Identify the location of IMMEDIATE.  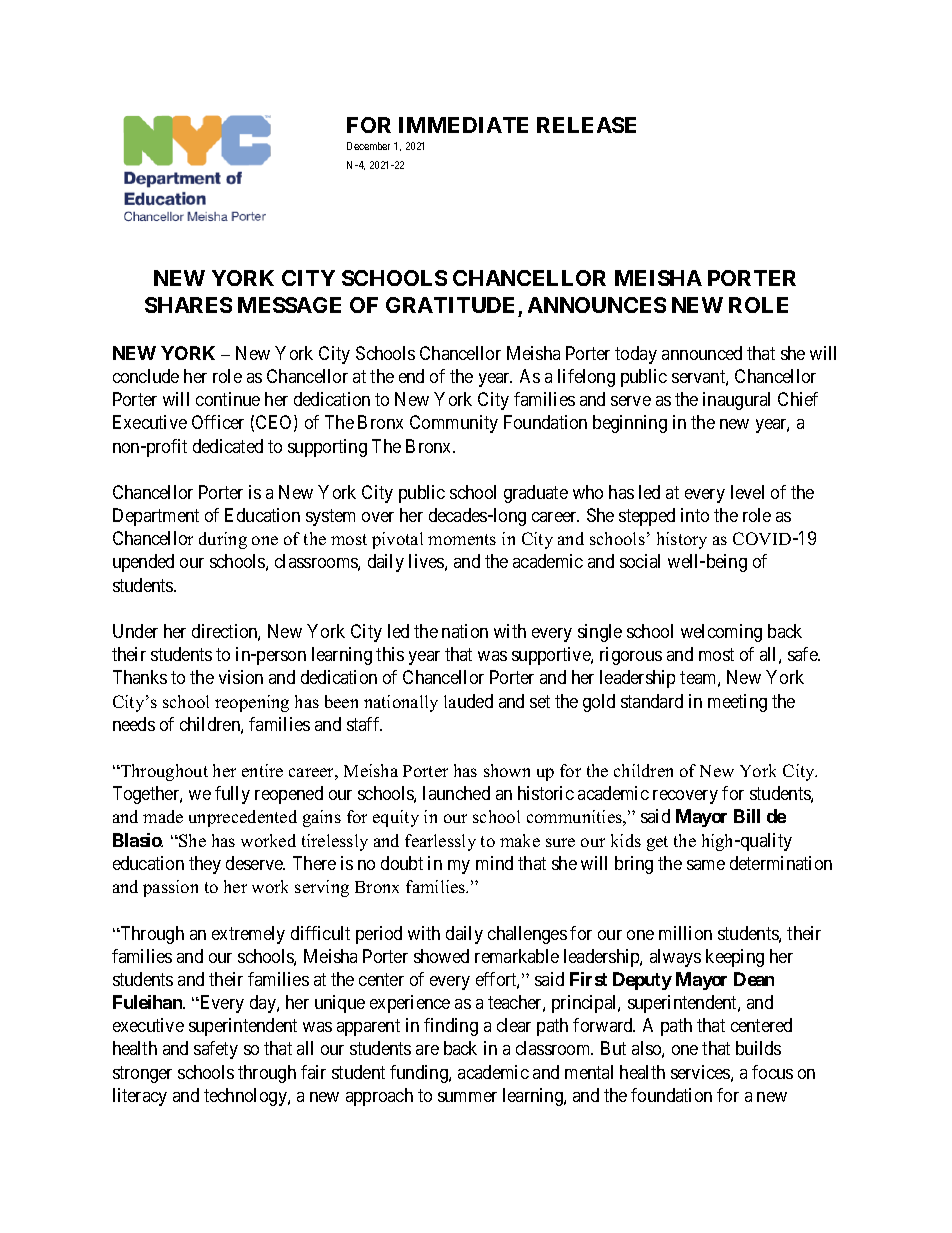
(463, 125).
